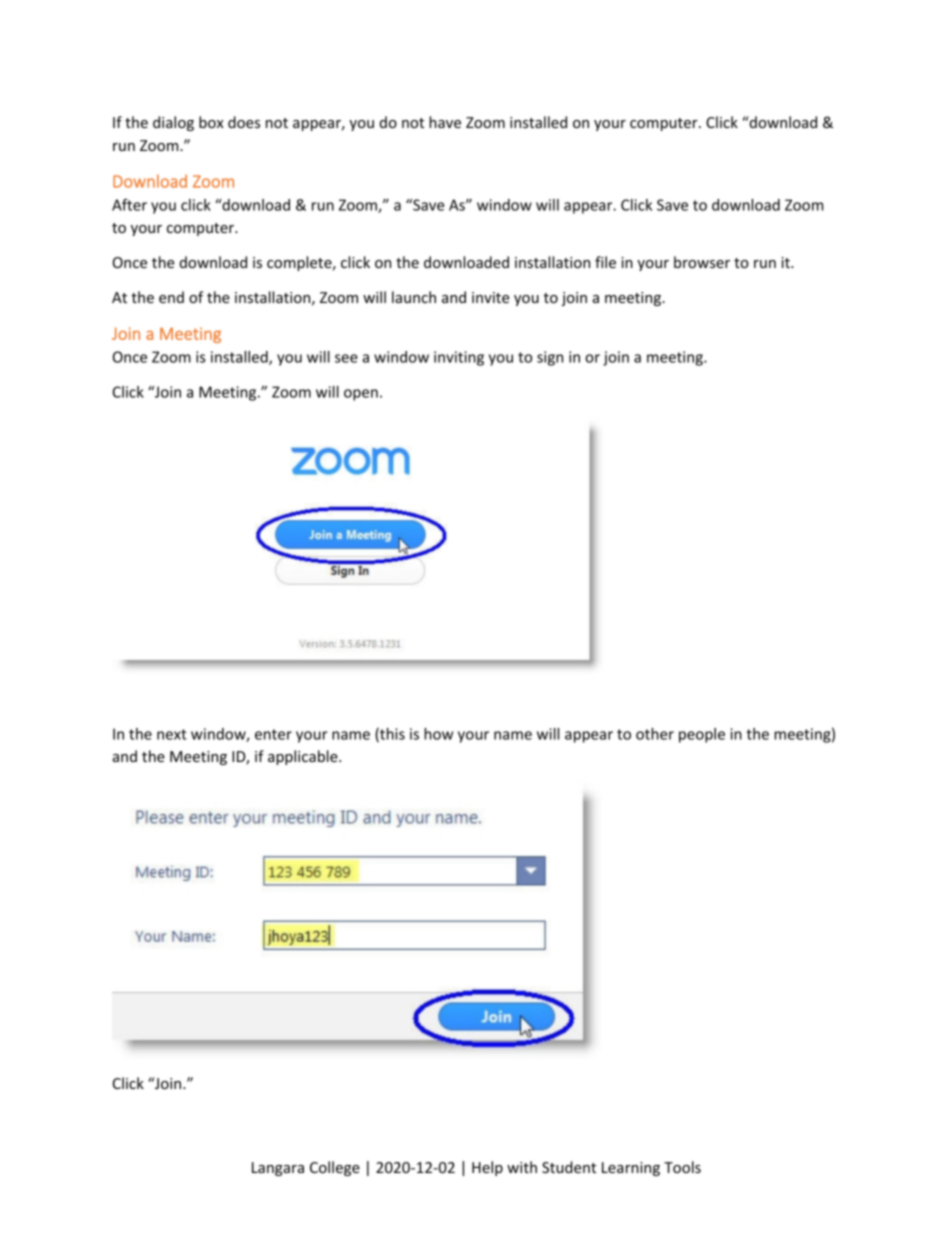 The width and height of the screenshot is (952, 1233). What do you see at coordinates (438, 734) in the screenshot?
I see `how` at bounding box center [438, 734].
